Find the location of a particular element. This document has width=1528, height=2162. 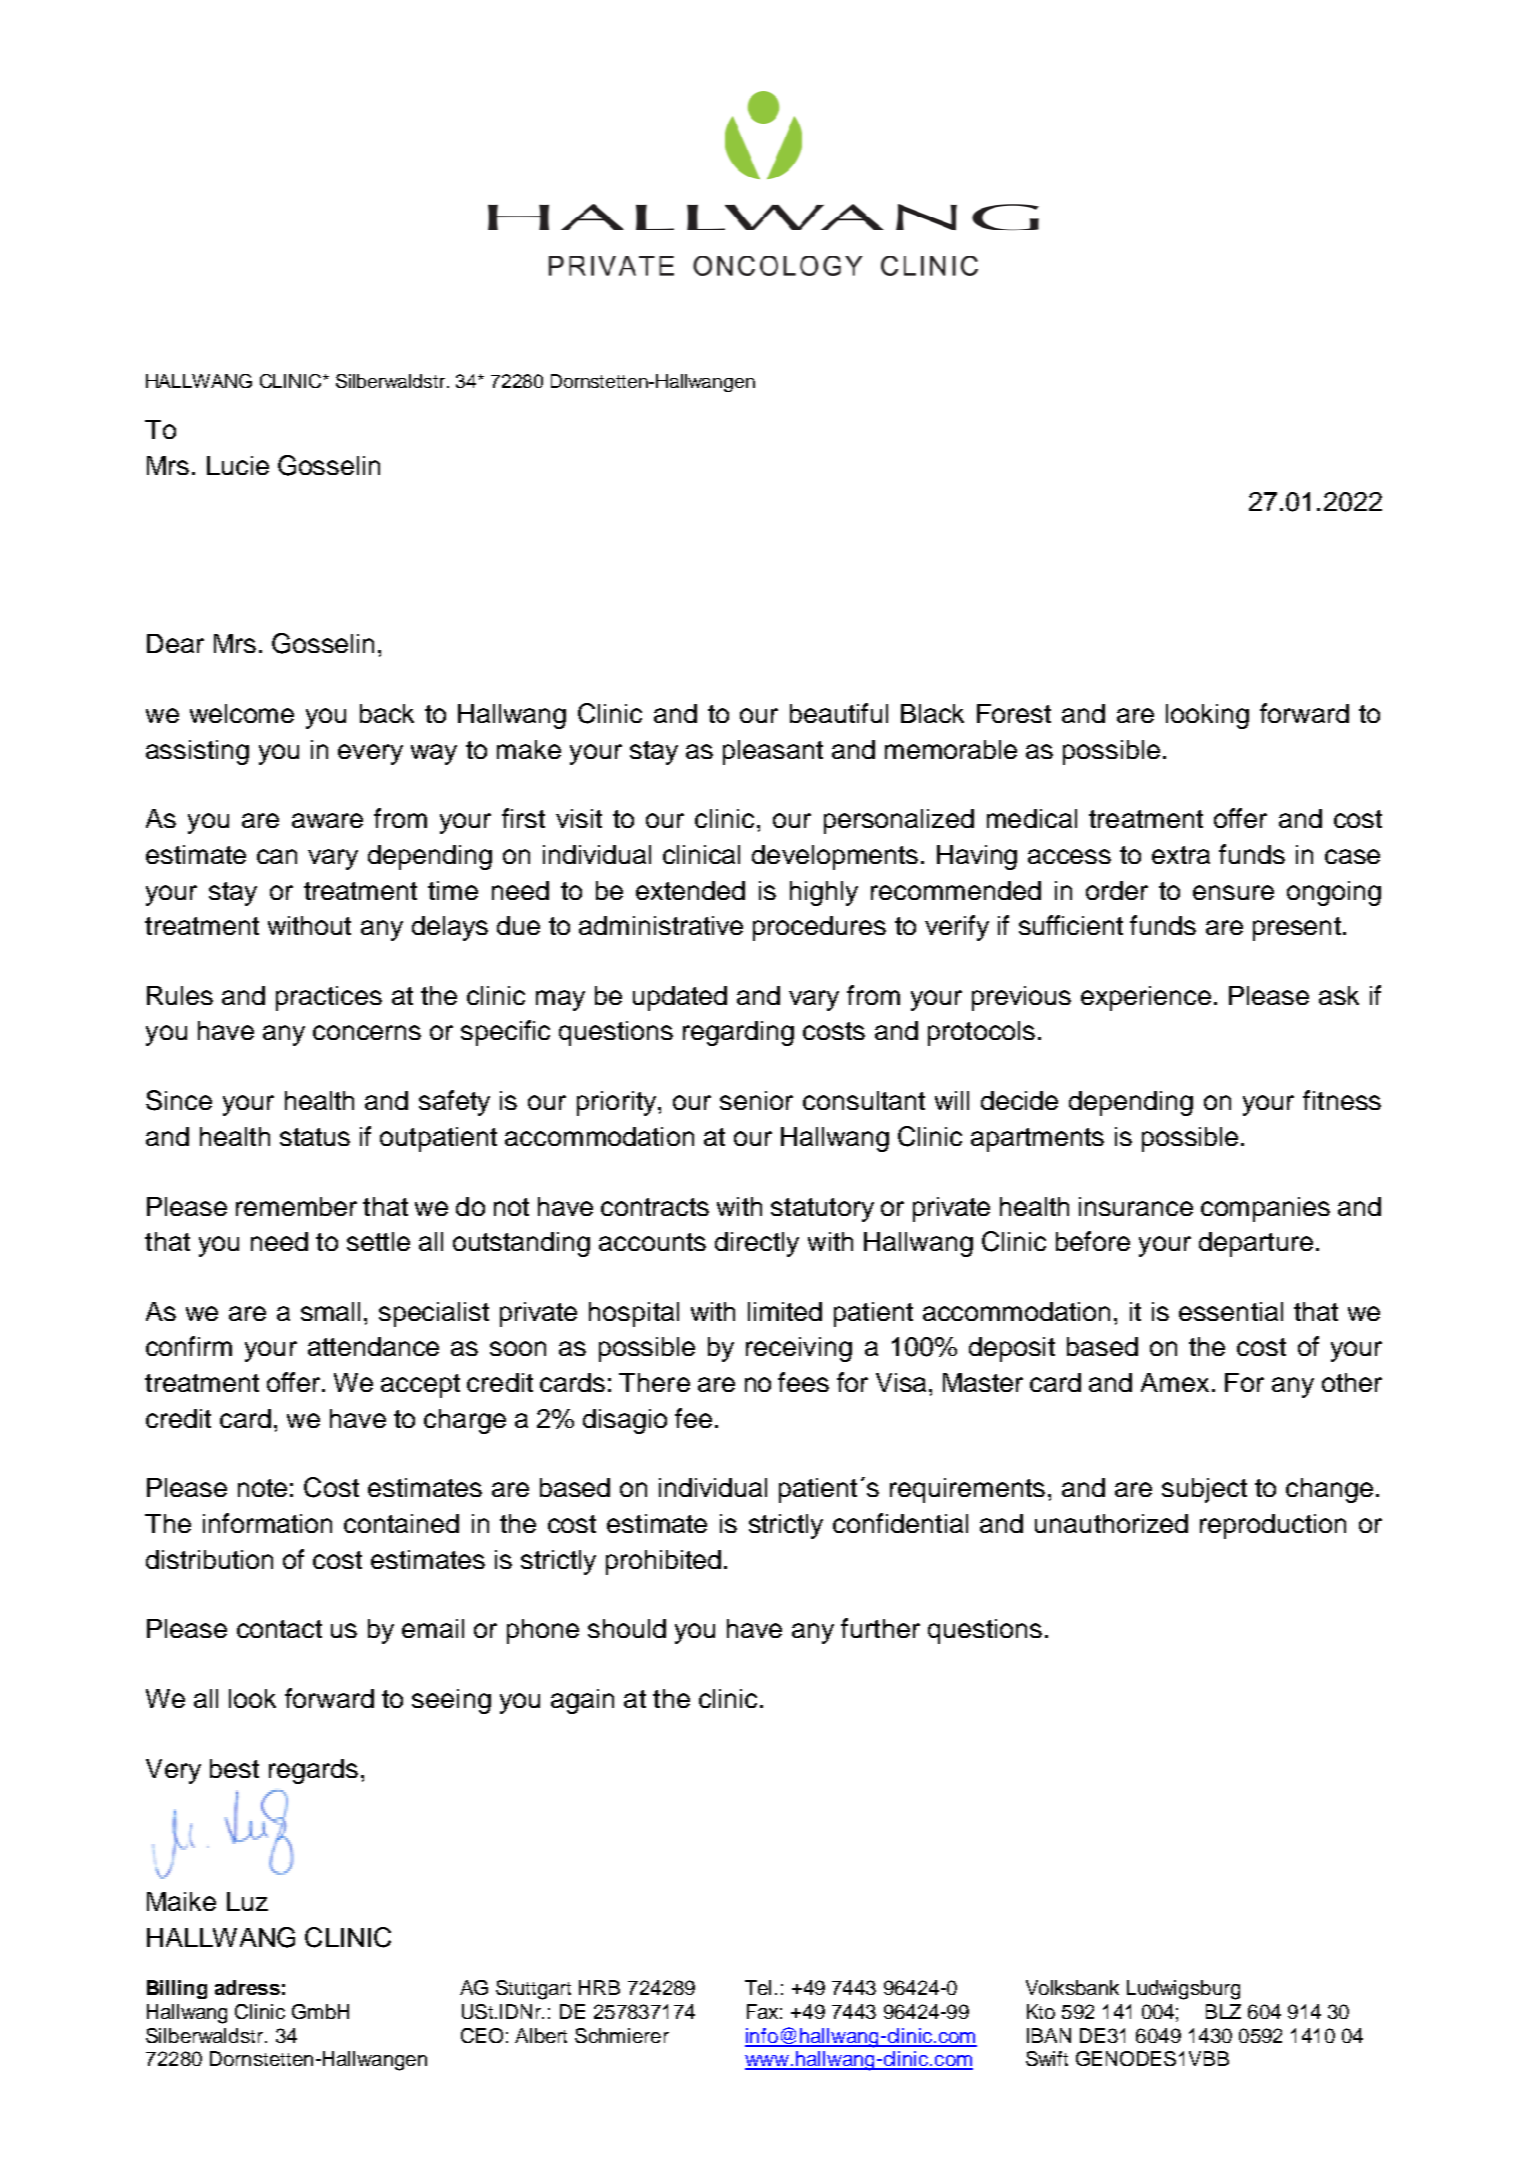

note is located at coordinates (262, 1488).
